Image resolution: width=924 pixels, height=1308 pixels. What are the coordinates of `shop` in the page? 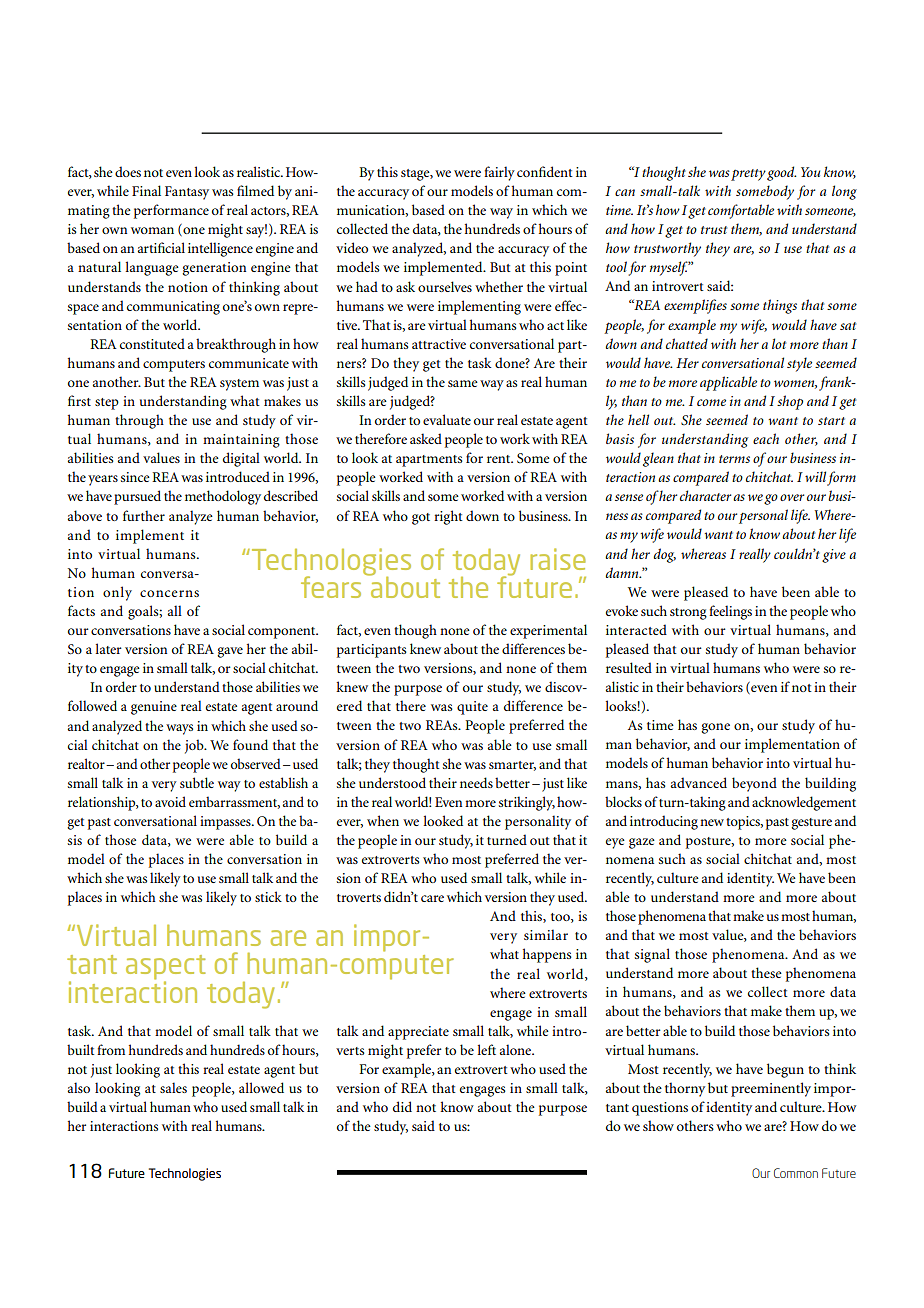 It's located at (790, 402).
